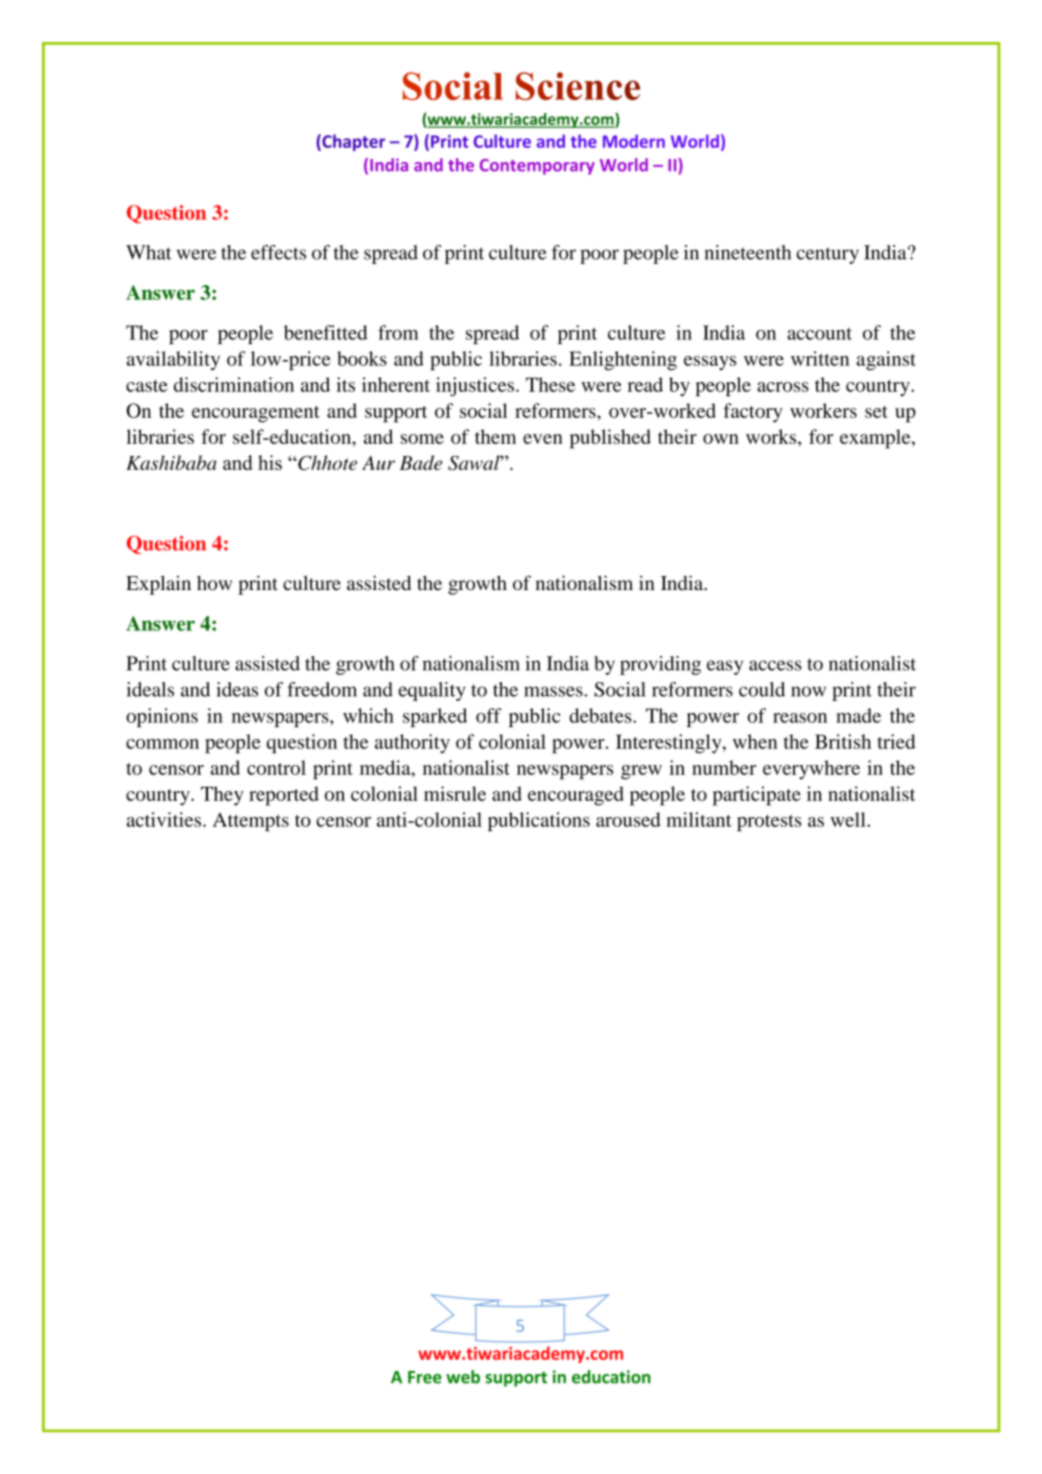 The height and width of the screenshot is (1474, 1042). I want to click on They, so click(222, 796).
